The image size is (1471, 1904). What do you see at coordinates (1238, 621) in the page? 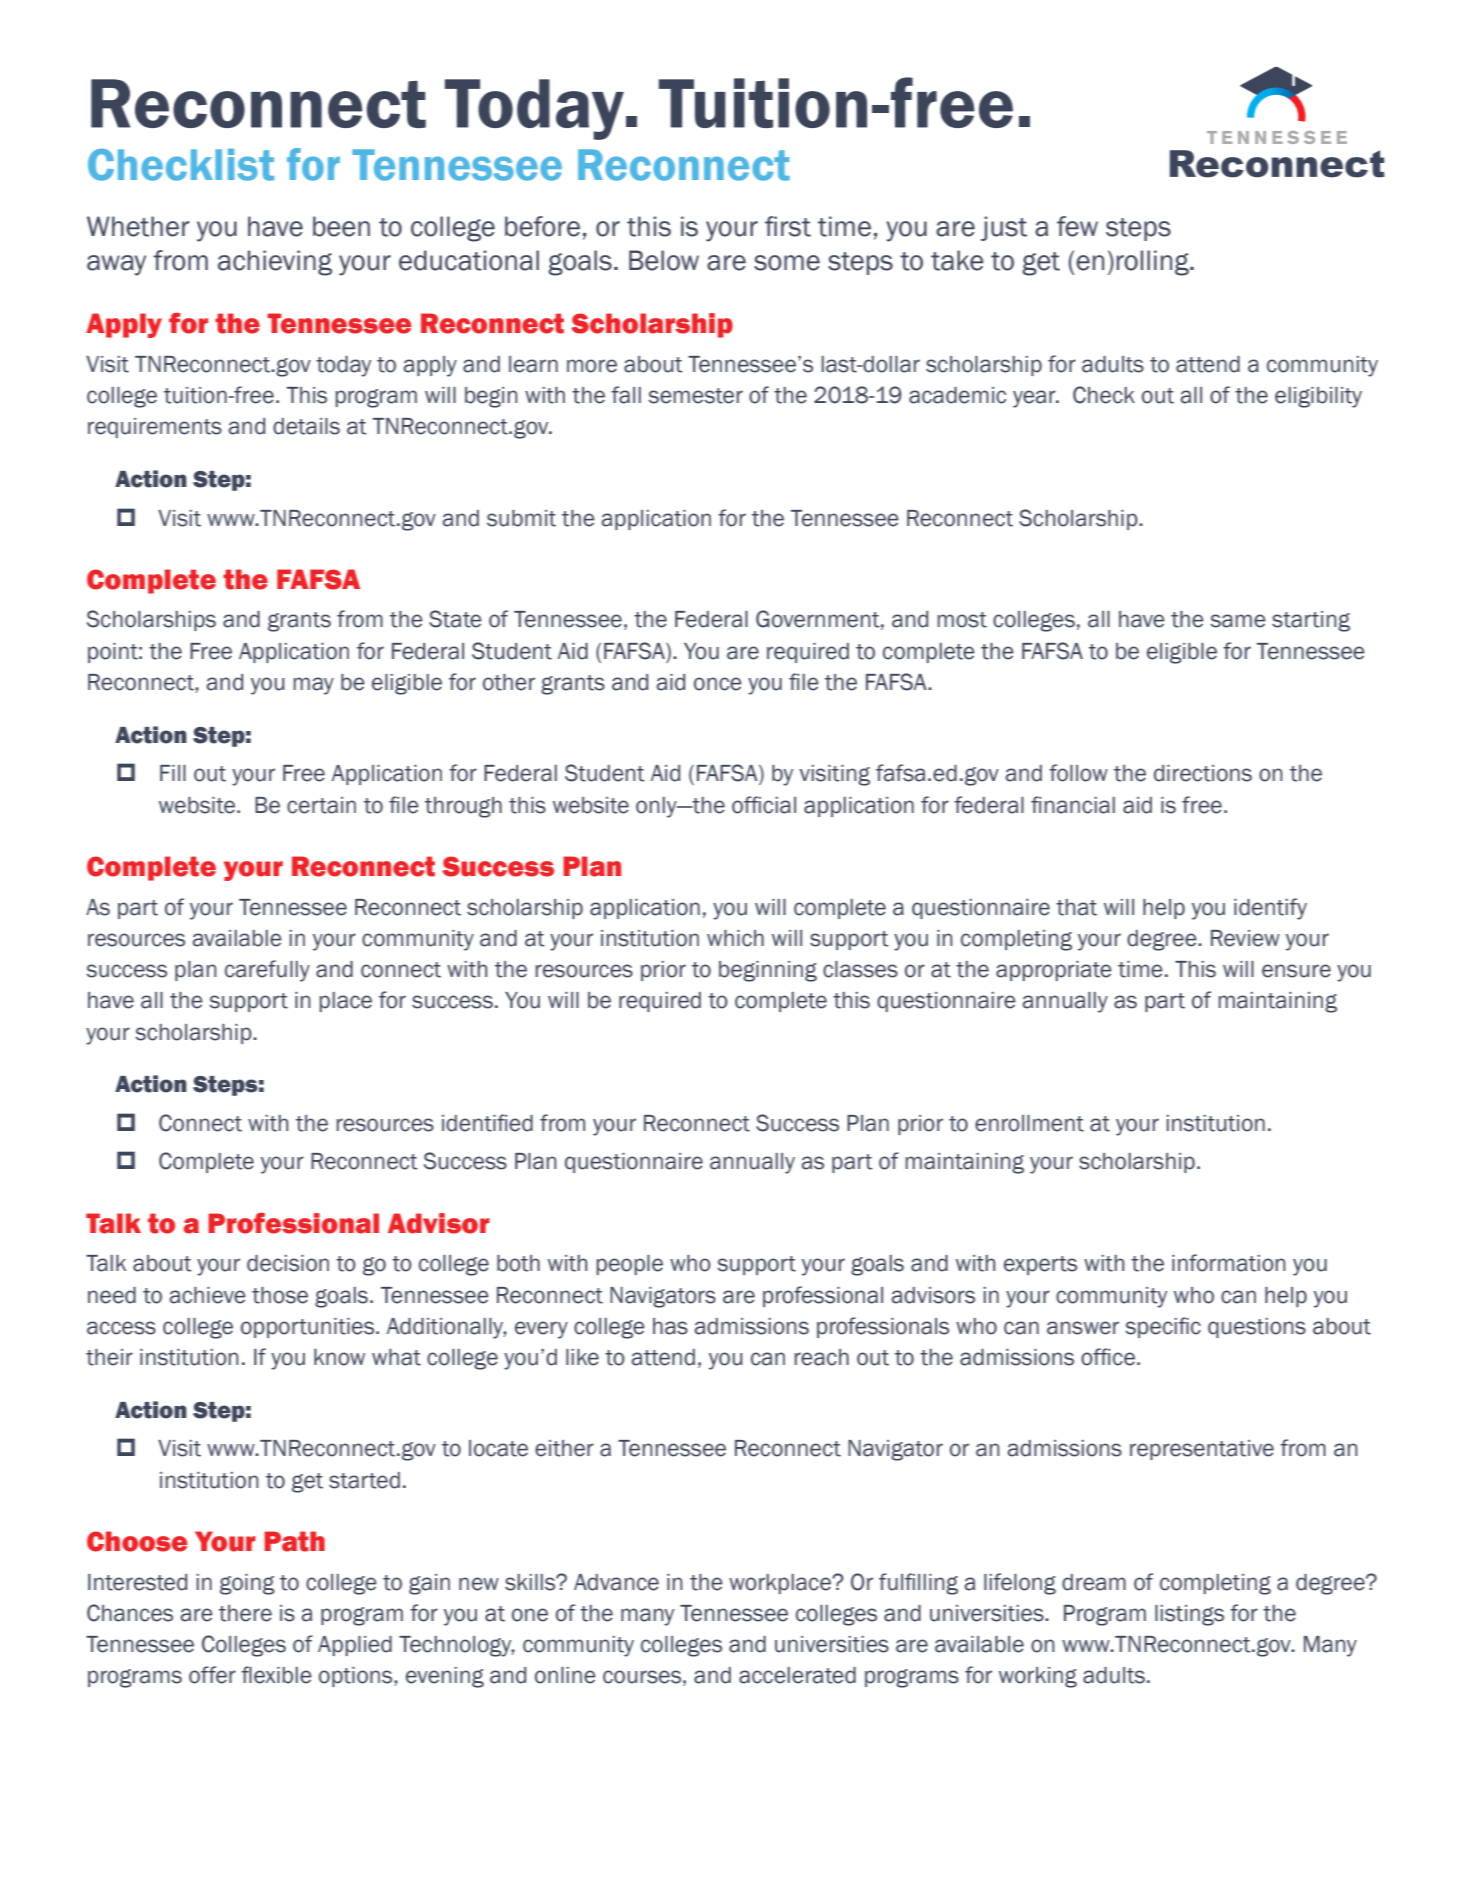
I see `same` at bounding box center [1238, 621].
